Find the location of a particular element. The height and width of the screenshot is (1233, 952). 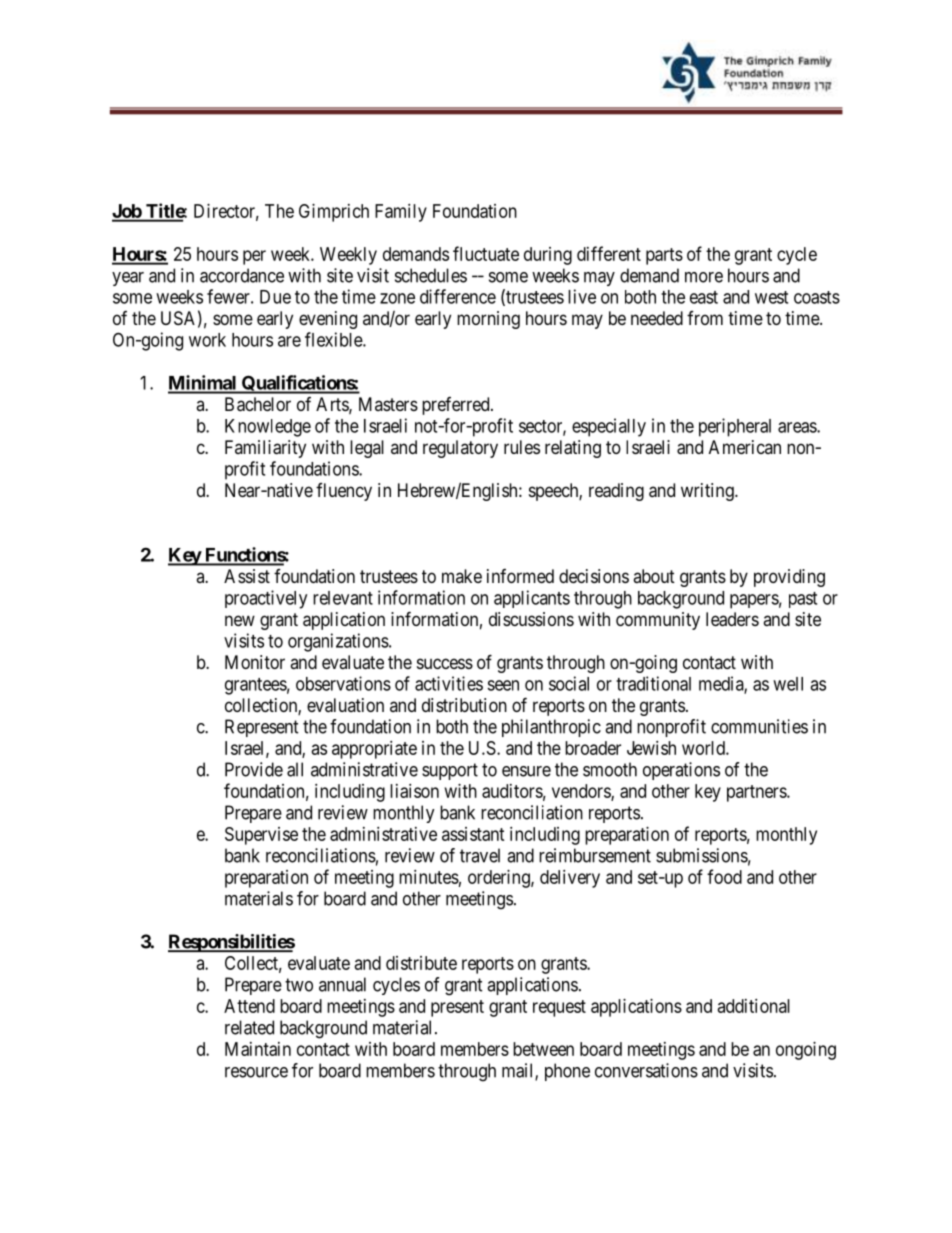

Provide is located at coordinates (254, 769).
